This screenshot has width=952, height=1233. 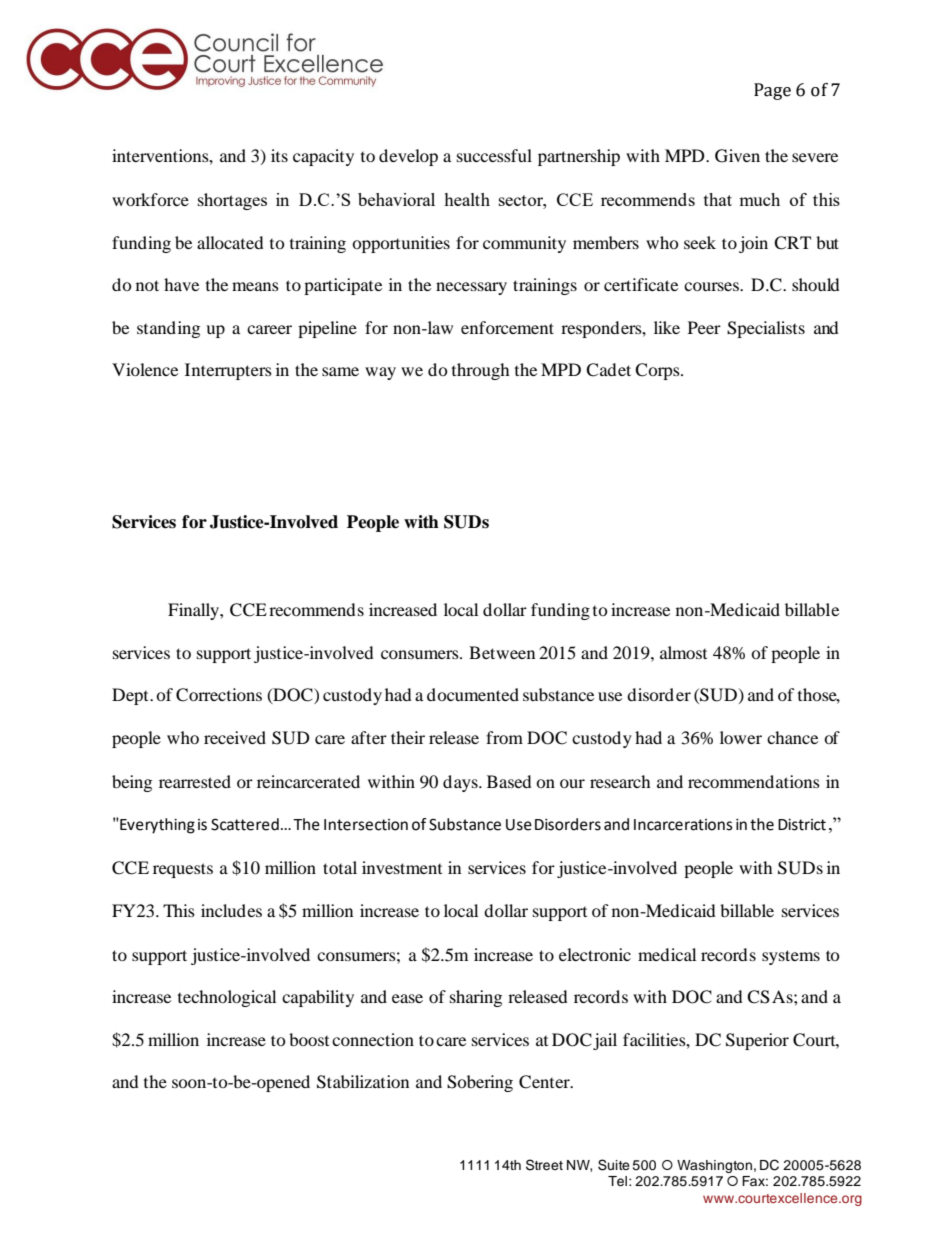 What do you see at coordinates (279, 155) in the screenshot?
I see `its` at bounding box center [279, 155].
